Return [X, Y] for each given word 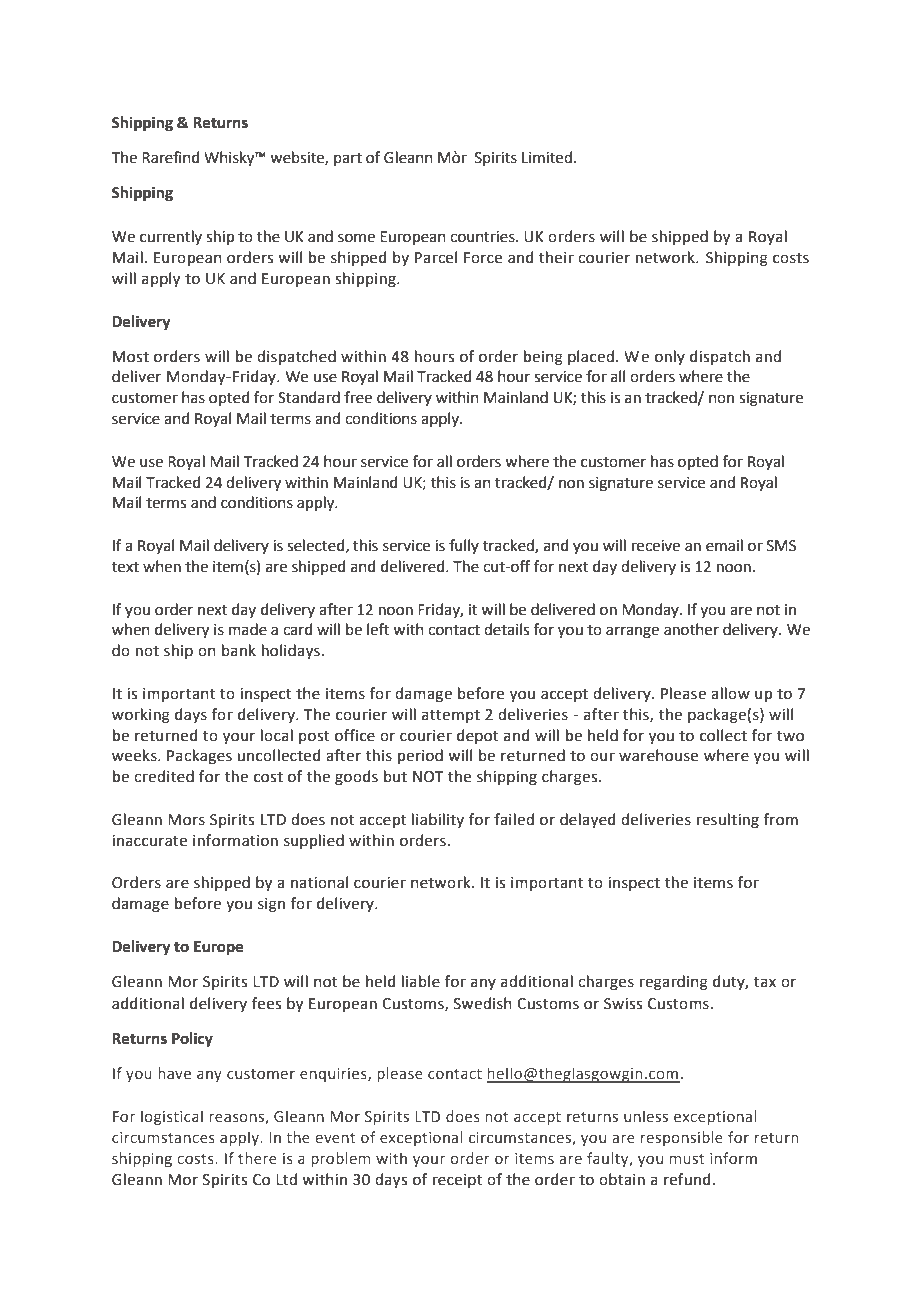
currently [171, 237]
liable [421, 981]
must [687, 1159]
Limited [547, 157]
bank [239, 650]
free [358, 397]
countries [483, 237]
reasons [237, 1119]
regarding [674, 983]
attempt [451, 716]
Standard [309, 397]
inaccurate [149, 841]
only [670, 357]
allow [730, 693]
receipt [457, 1181]
